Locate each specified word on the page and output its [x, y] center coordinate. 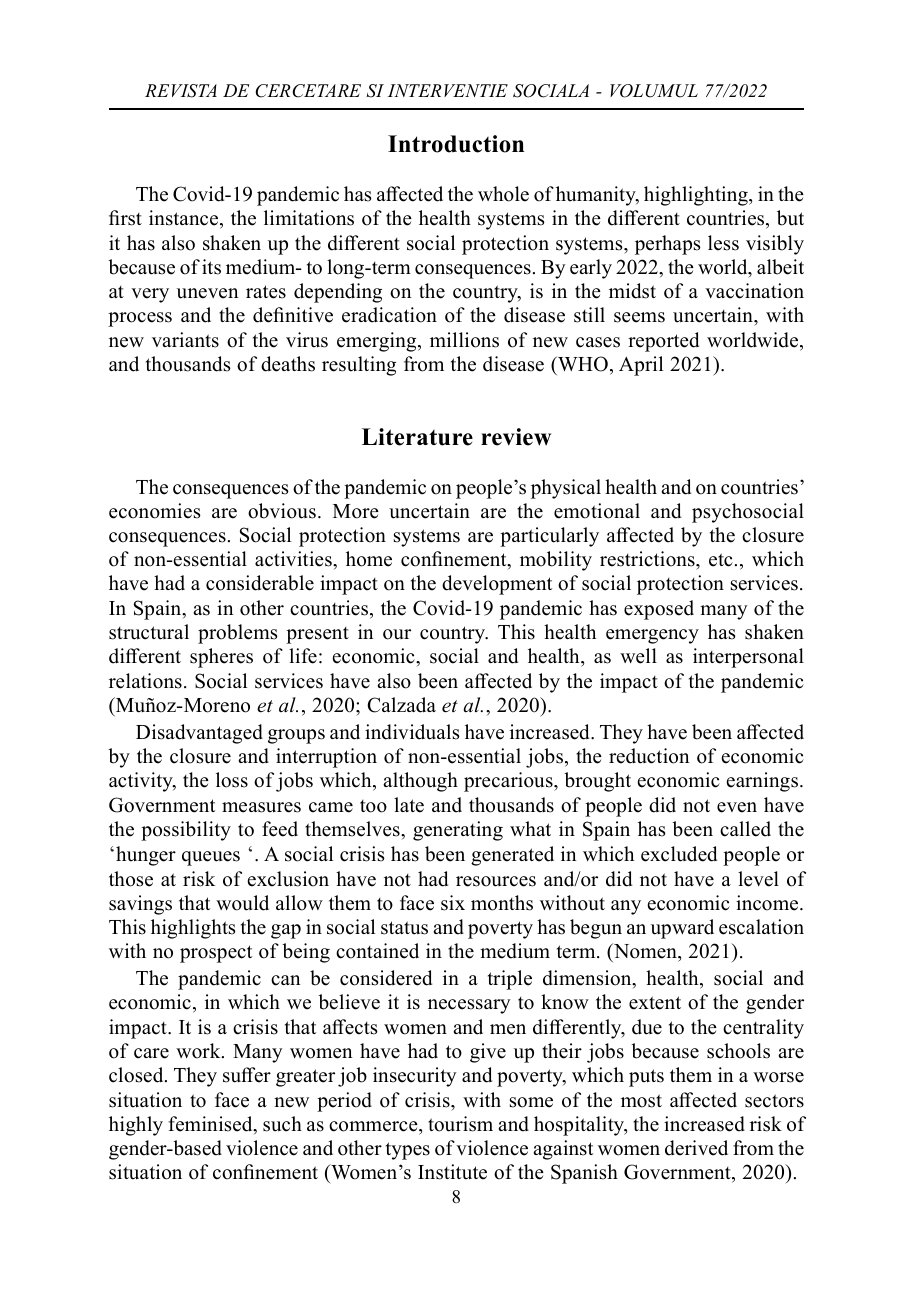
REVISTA [181, 91]
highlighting [697, 196]
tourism [460, 1124]
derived [696, 1148]
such [282, 1124]
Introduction [456, 144]
